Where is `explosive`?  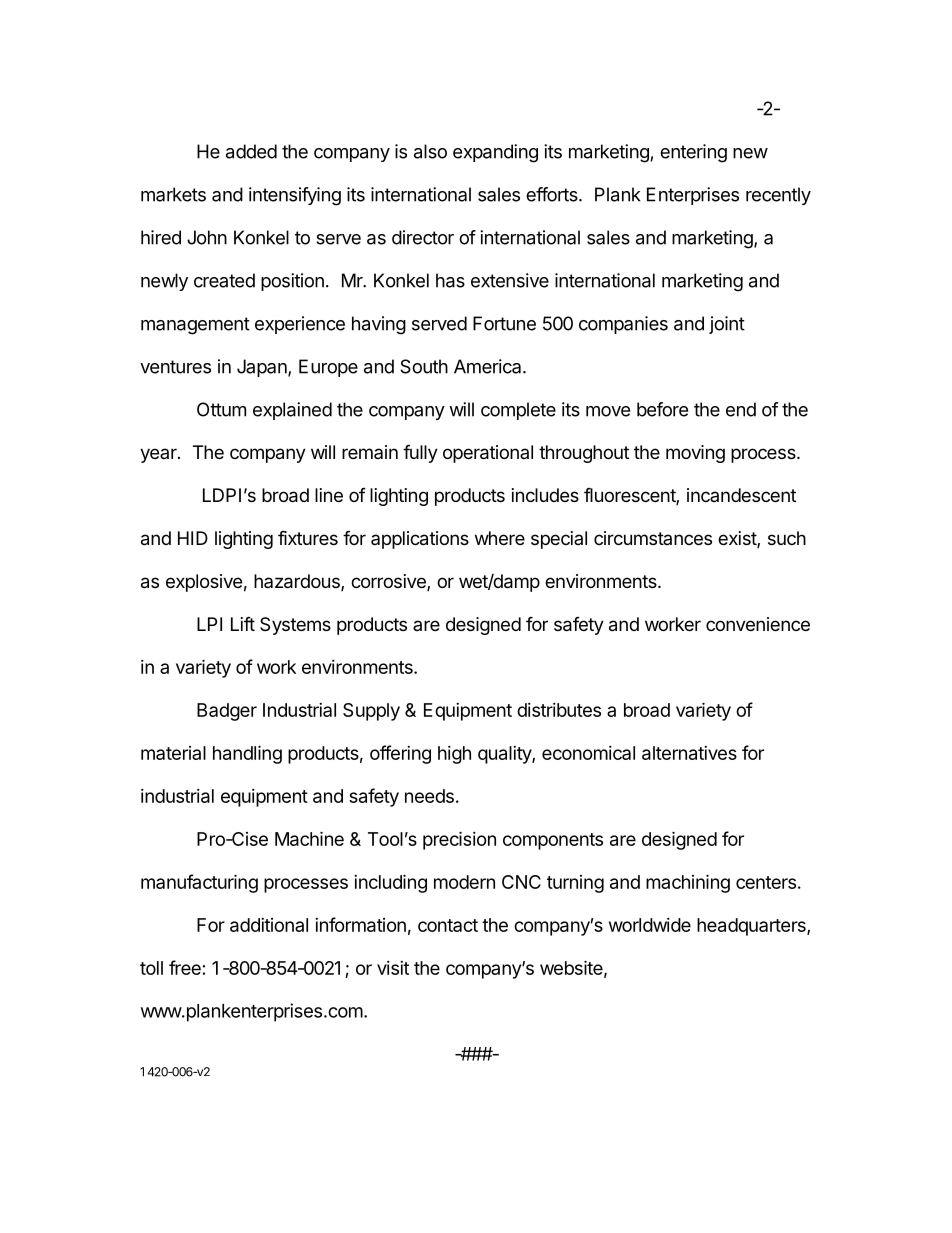 explosive is located at coordinates (204, 583).
